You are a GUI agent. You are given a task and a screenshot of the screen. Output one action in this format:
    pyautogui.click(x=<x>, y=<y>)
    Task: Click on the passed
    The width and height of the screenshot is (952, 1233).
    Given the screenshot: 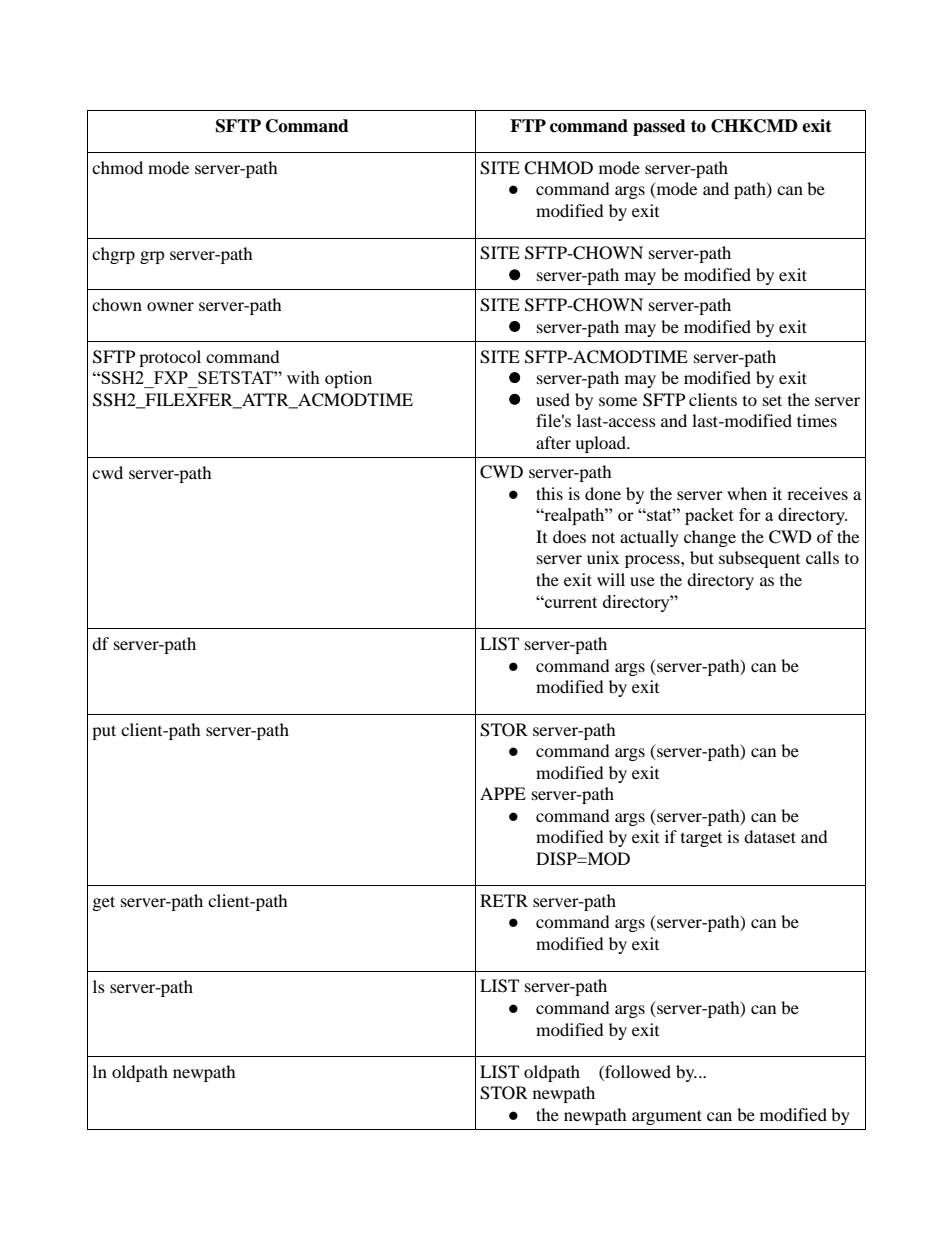 What is the action you would take?
    pyautogui.click(x=659, y=127)
